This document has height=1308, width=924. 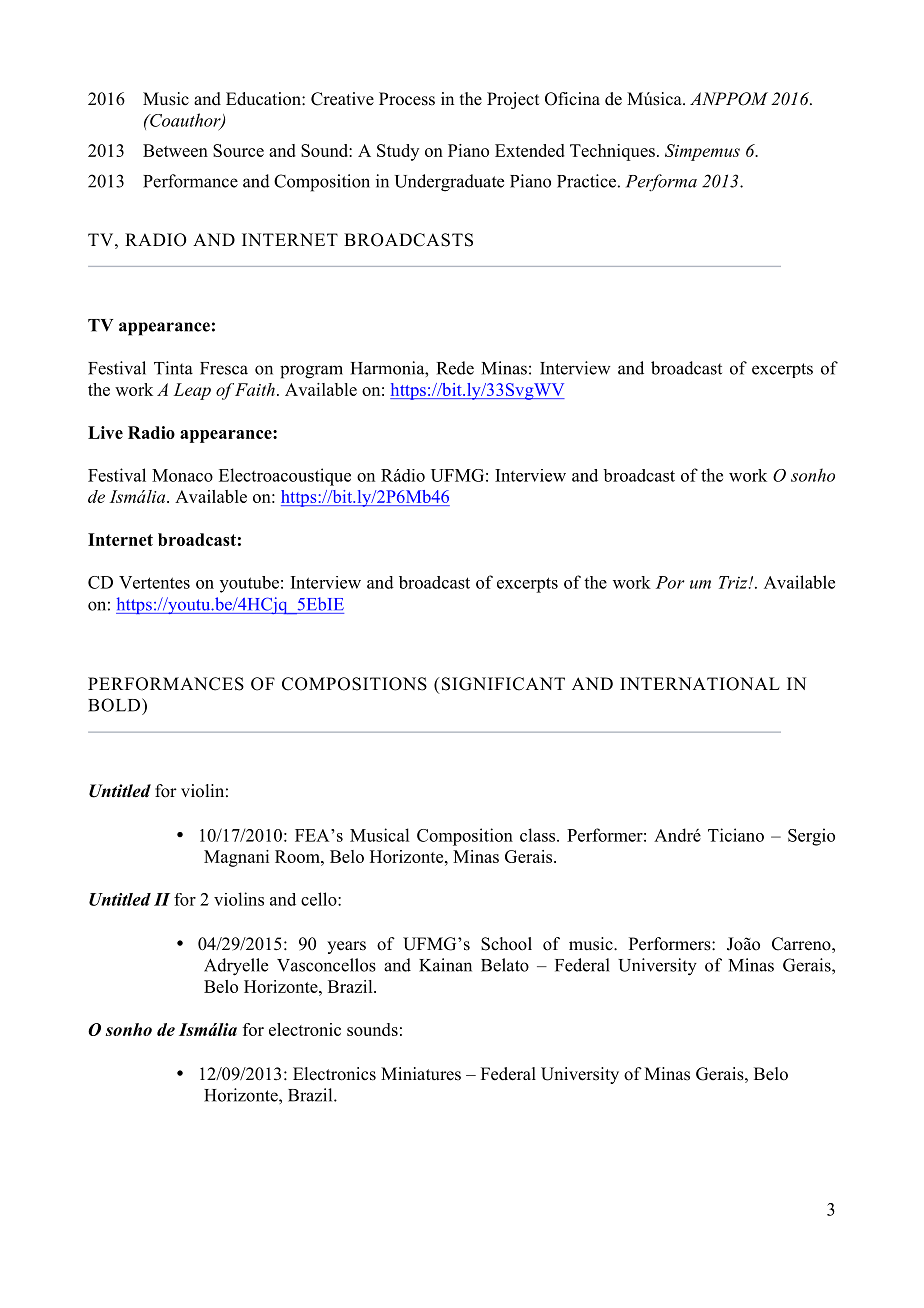 I want to click on Process, so click(x=407, y=99).
